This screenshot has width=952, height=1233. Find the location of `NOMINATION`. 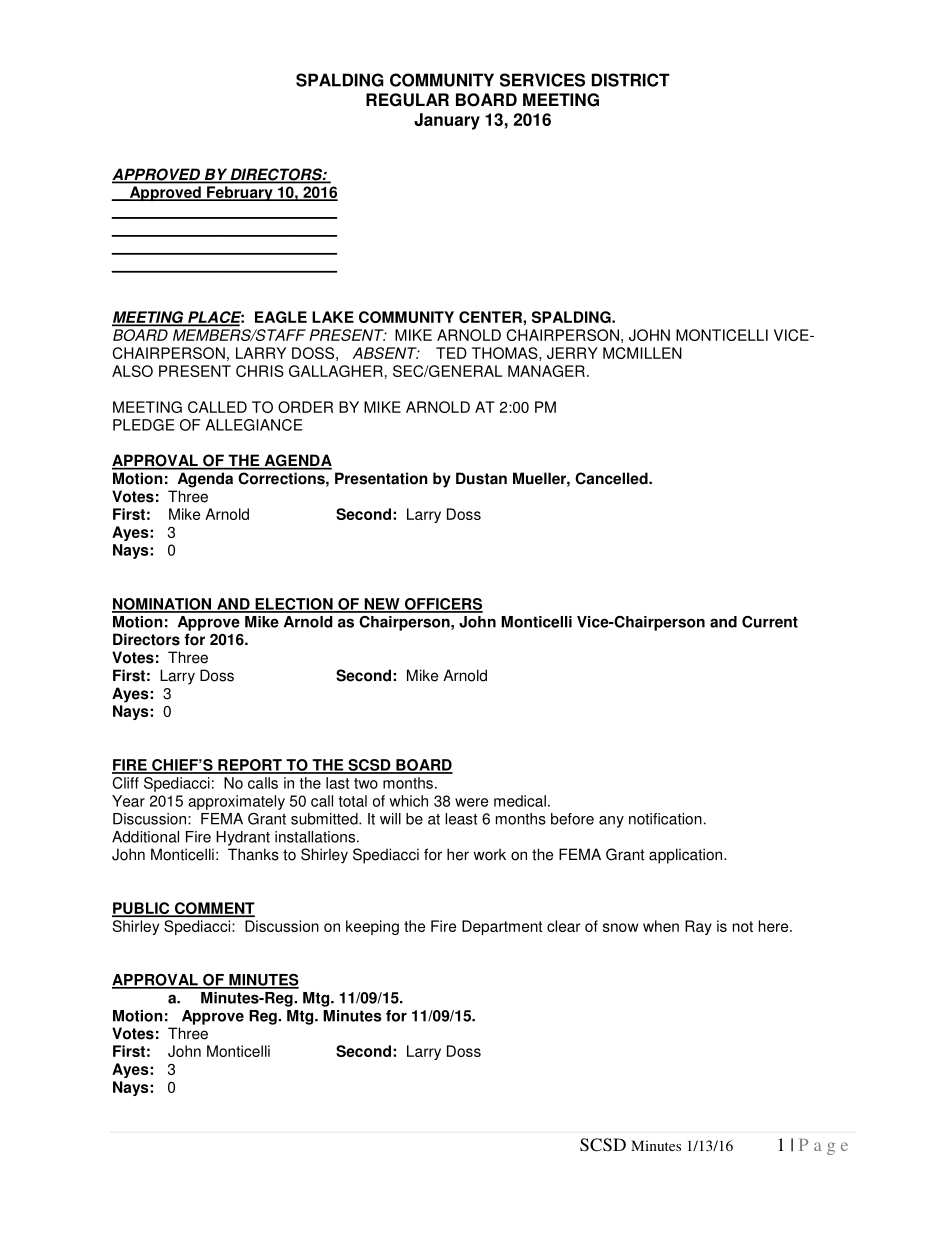

NOMINATION is located at coordinates (163, 605).
